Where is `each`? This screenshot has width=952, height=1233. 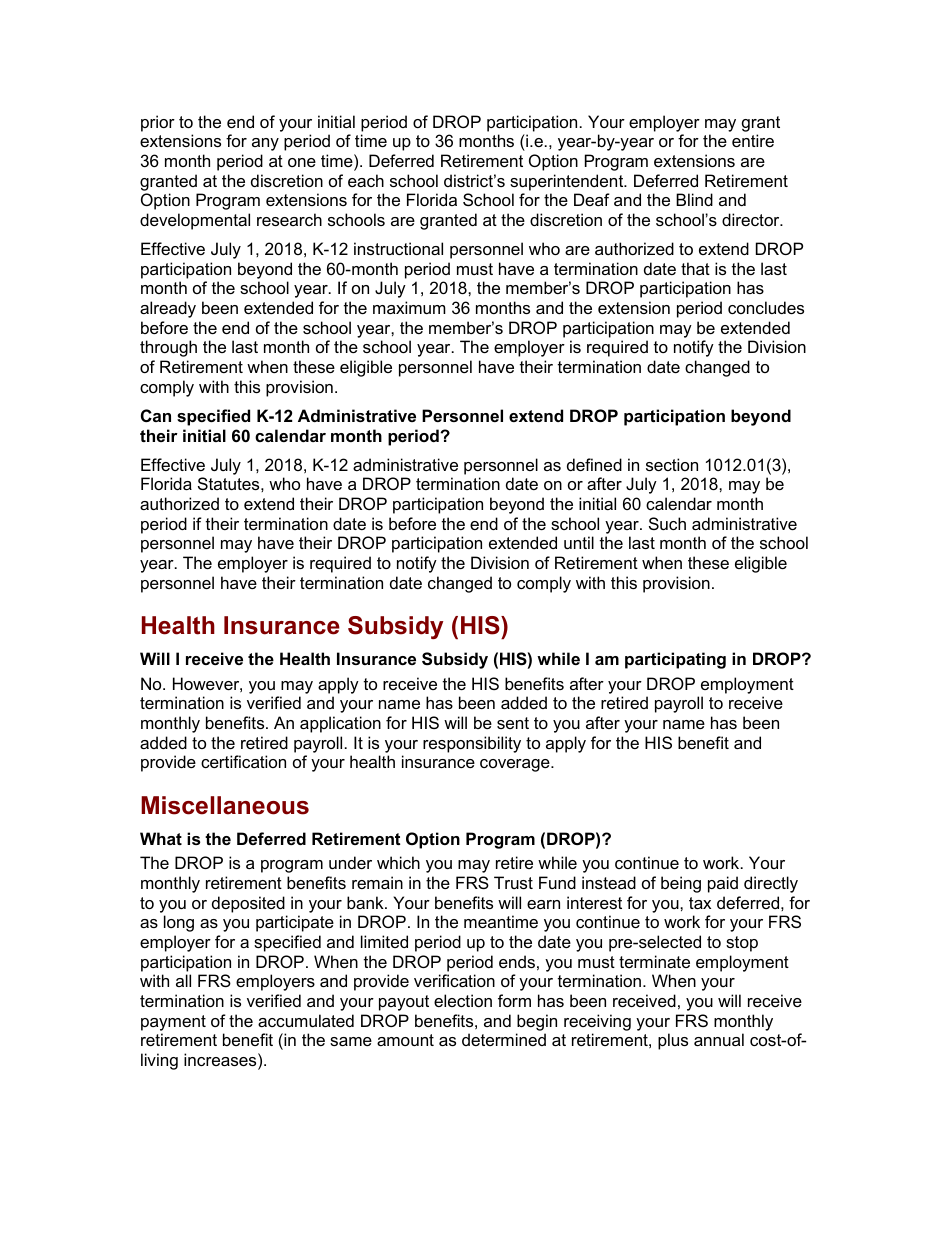 each is located at coordinates (366, 180).
